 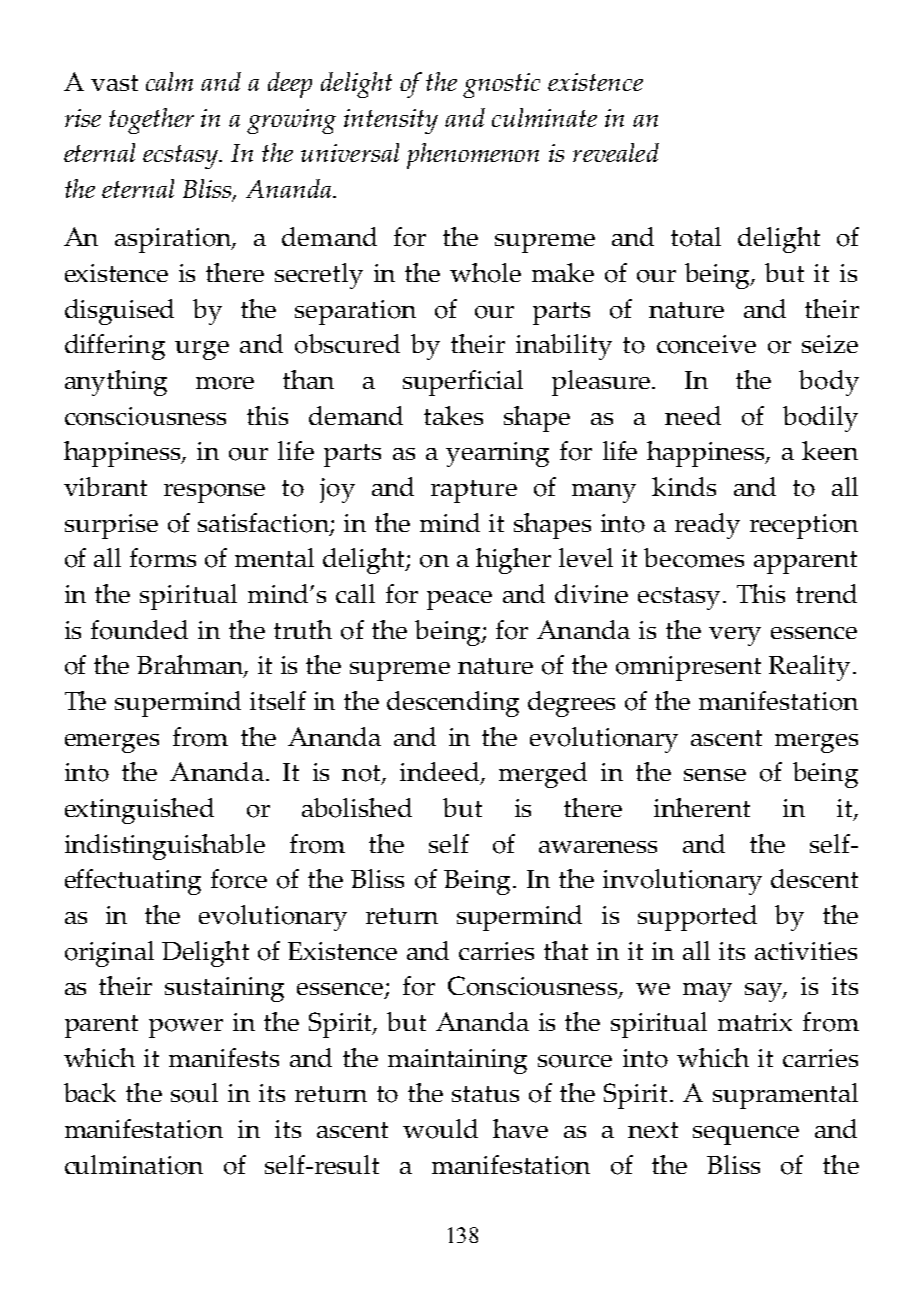 I want to click on together, so click(x=151, y=121).
